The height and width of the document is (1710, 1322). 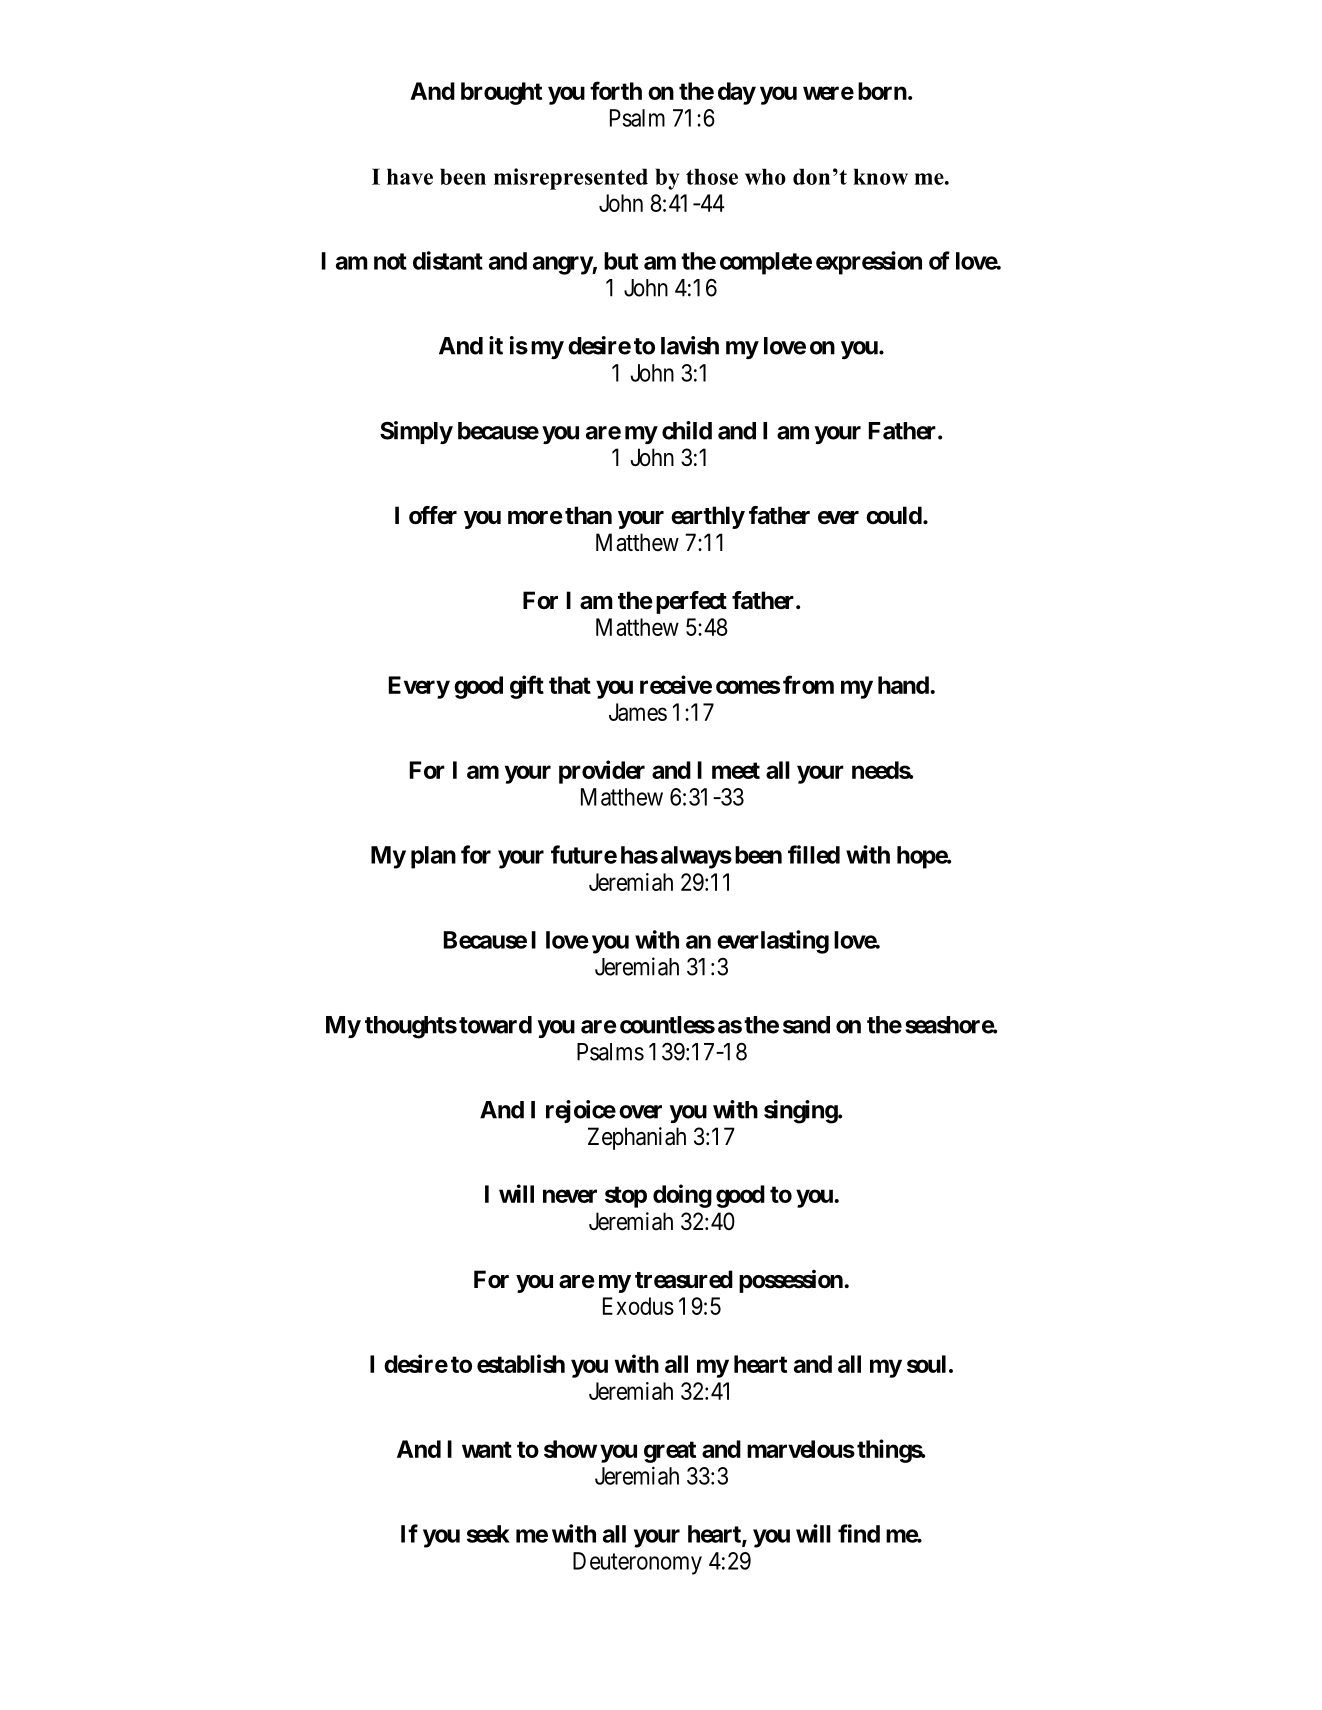 I want to click on forth, so click(x=616, y=90).
